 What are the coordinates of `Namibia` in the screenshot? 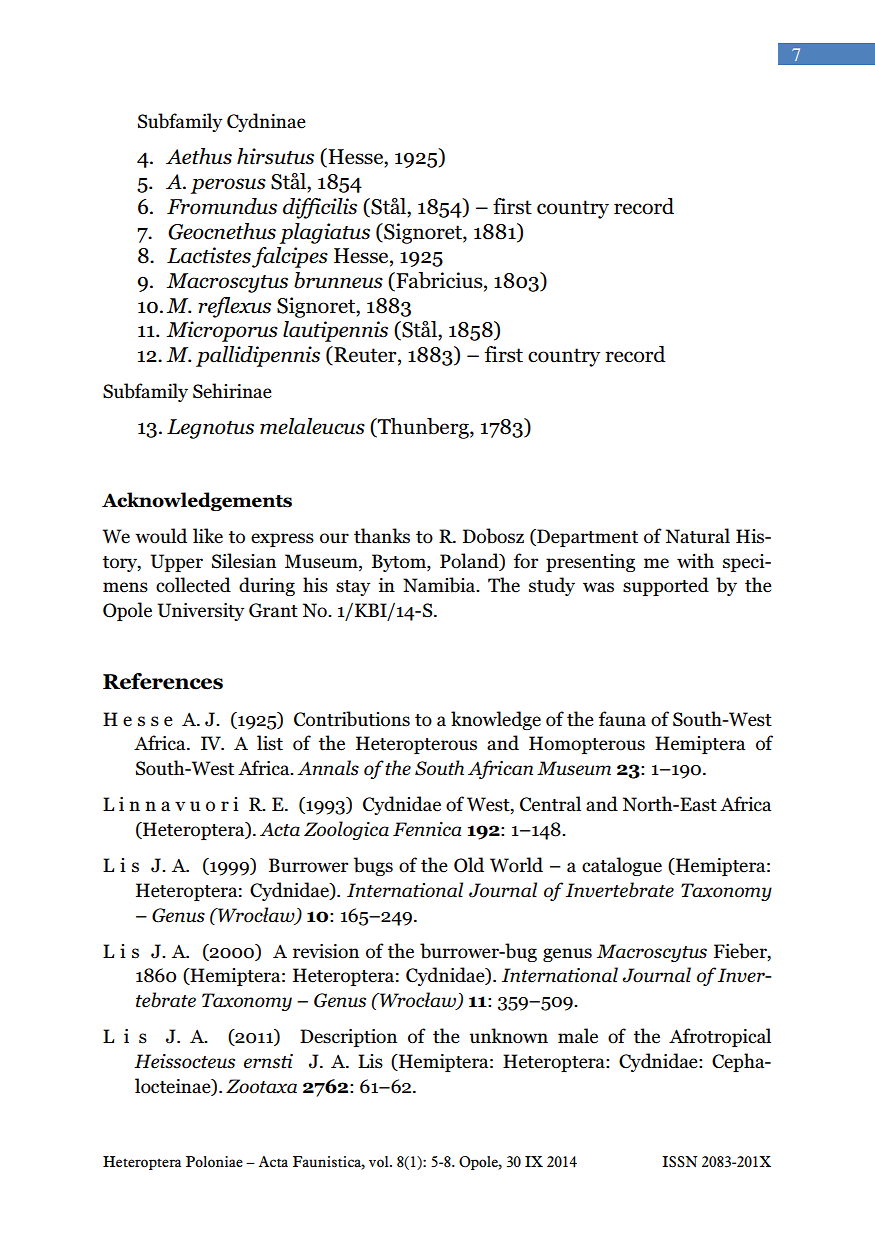 It's located at (440, 585).
